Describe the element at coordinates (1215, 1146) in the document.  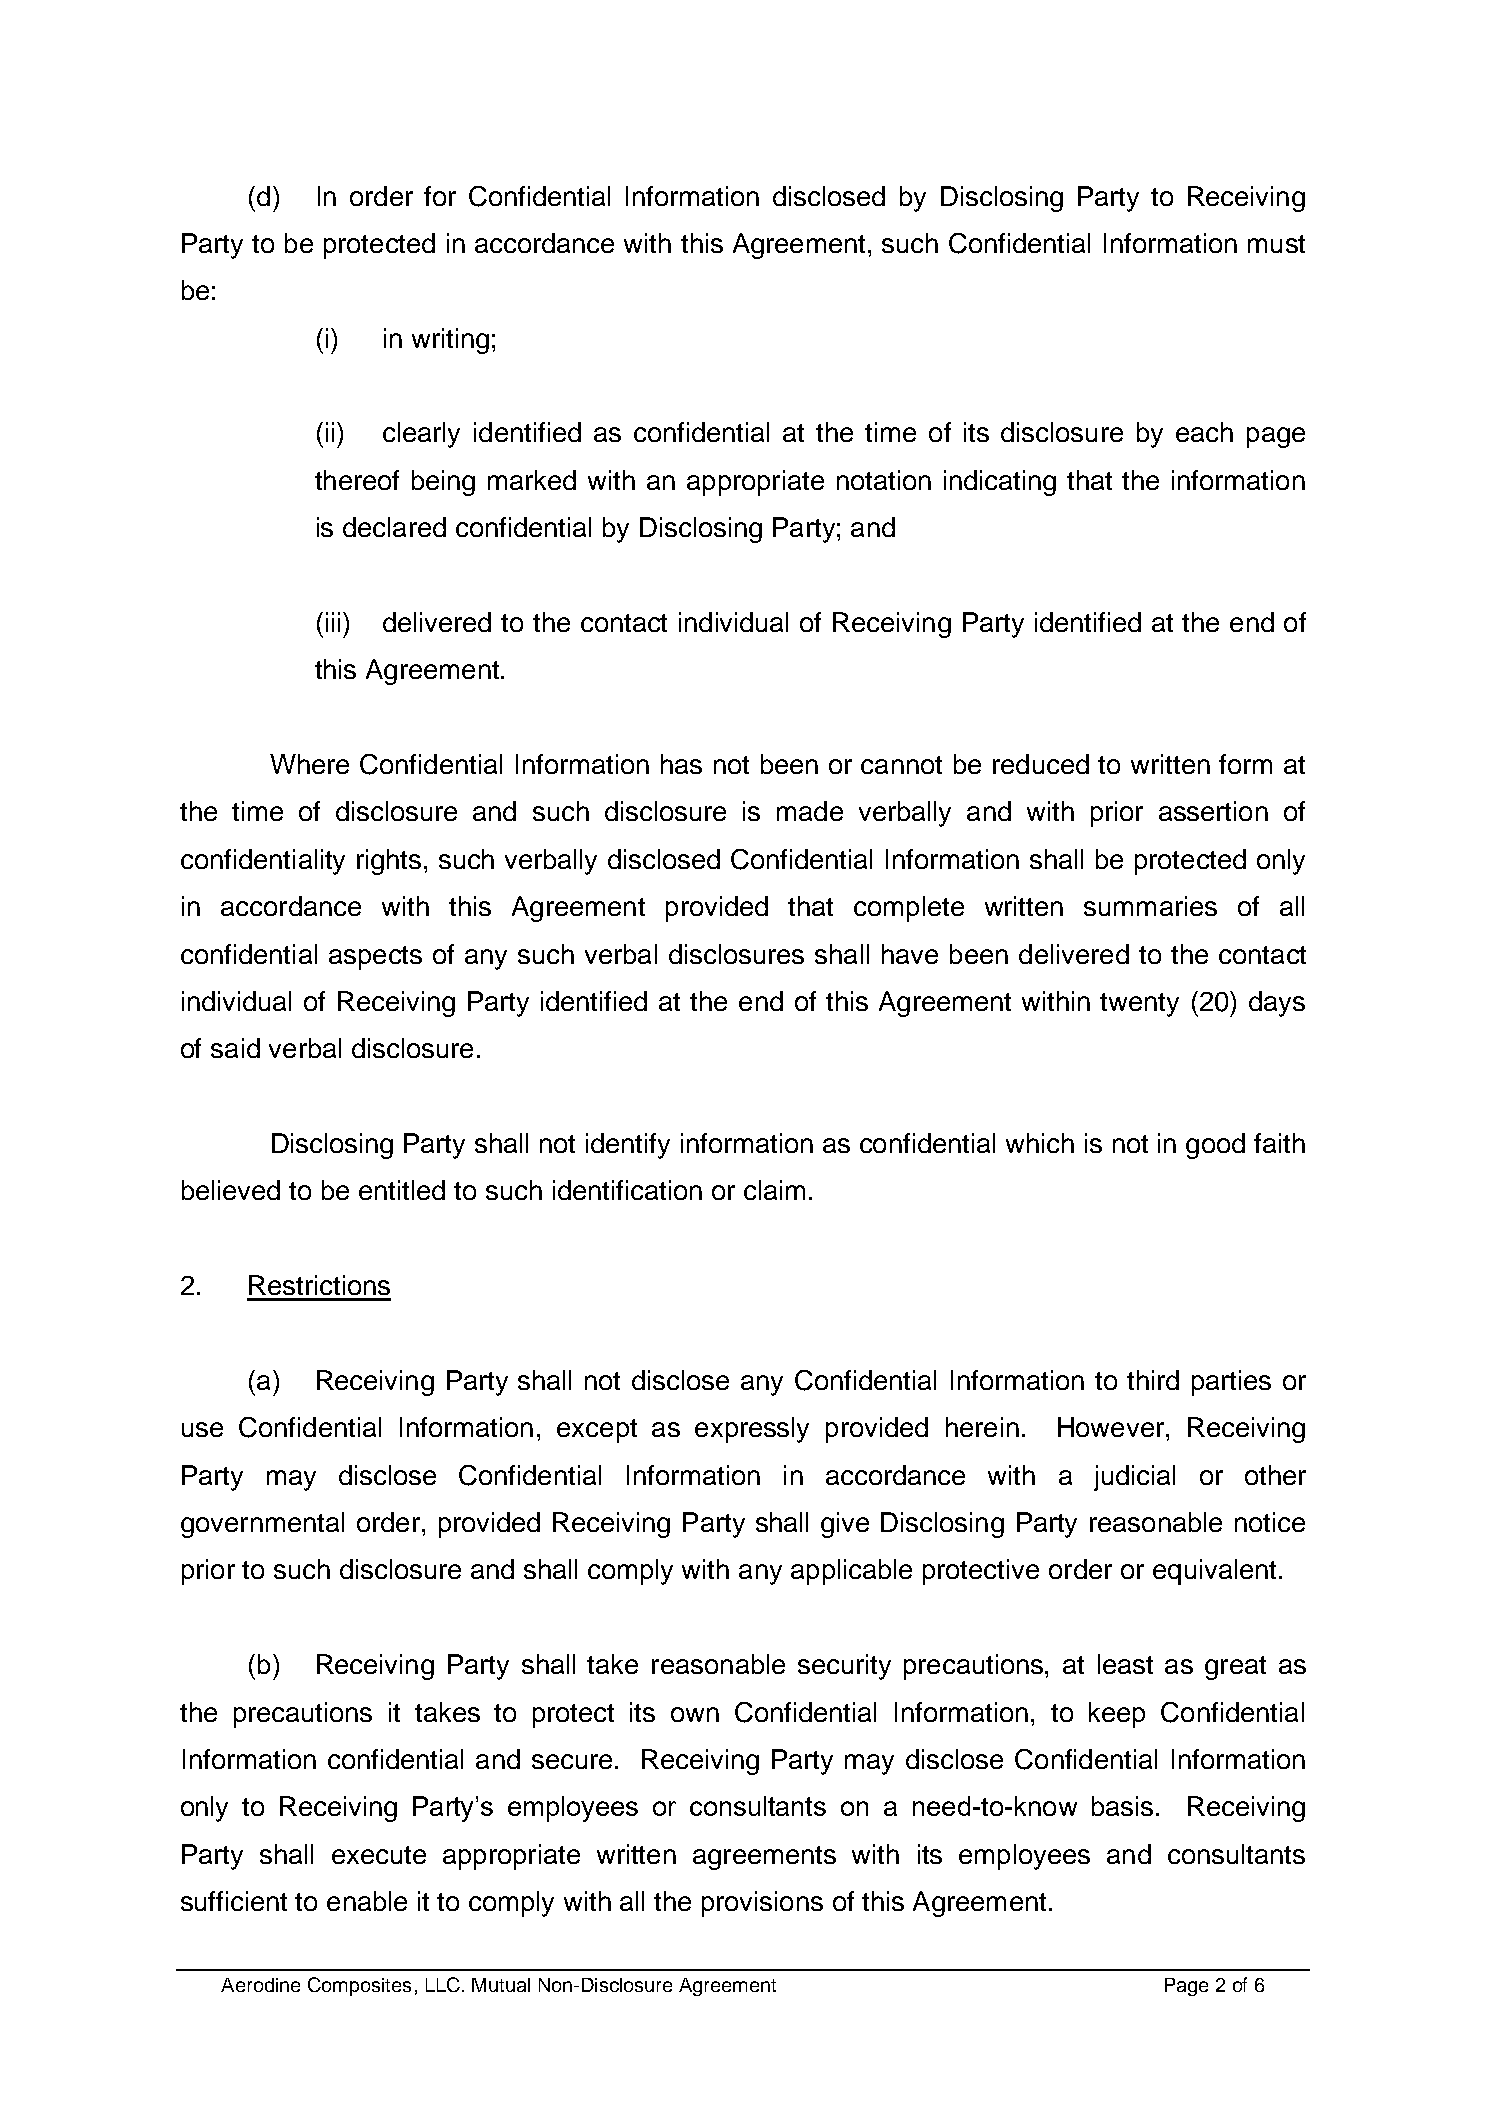
I see `good` at that location.
